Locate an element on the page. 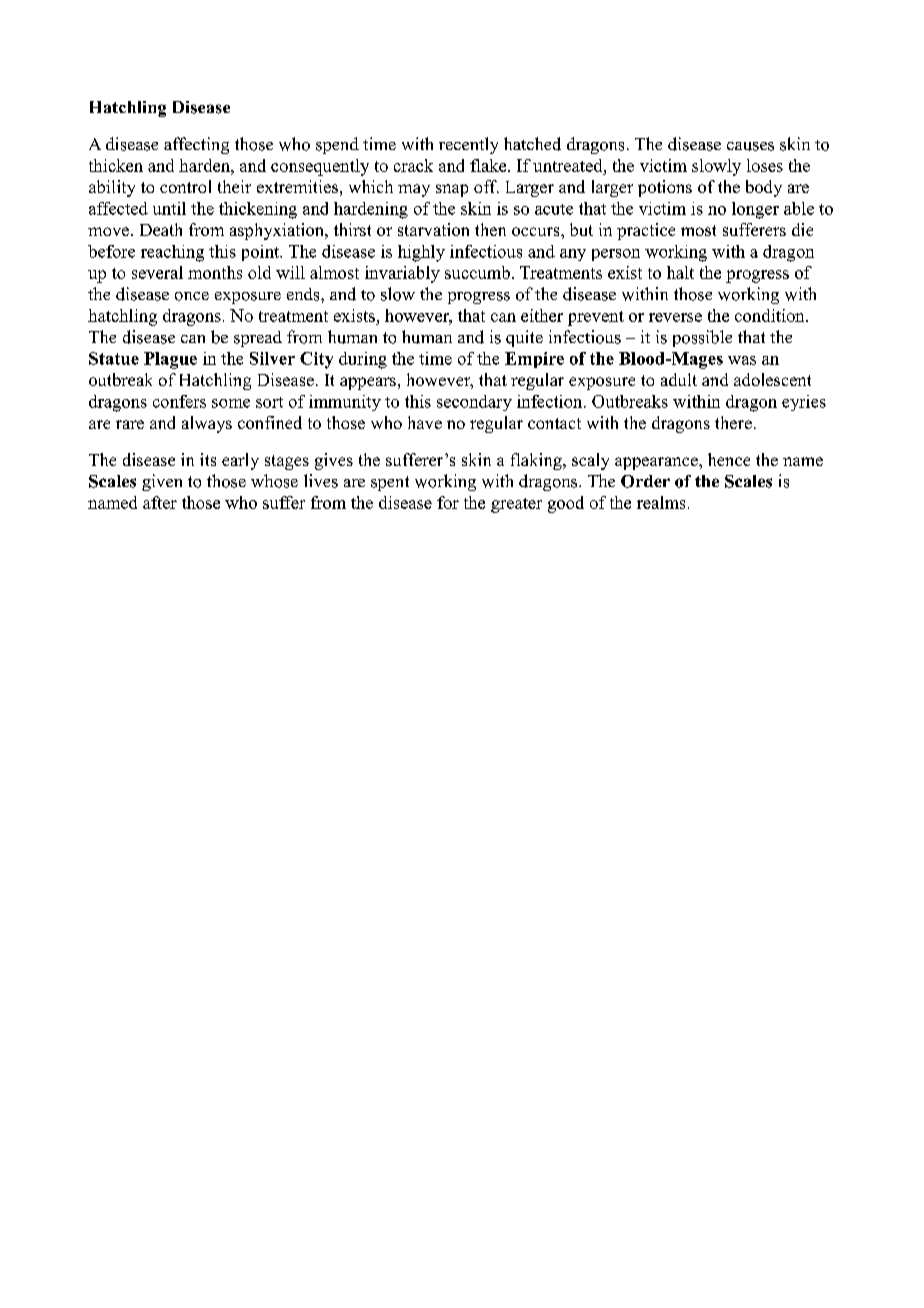 The height and width of the page is (1308, 924). affecting is located at coordinates (196, 145).
